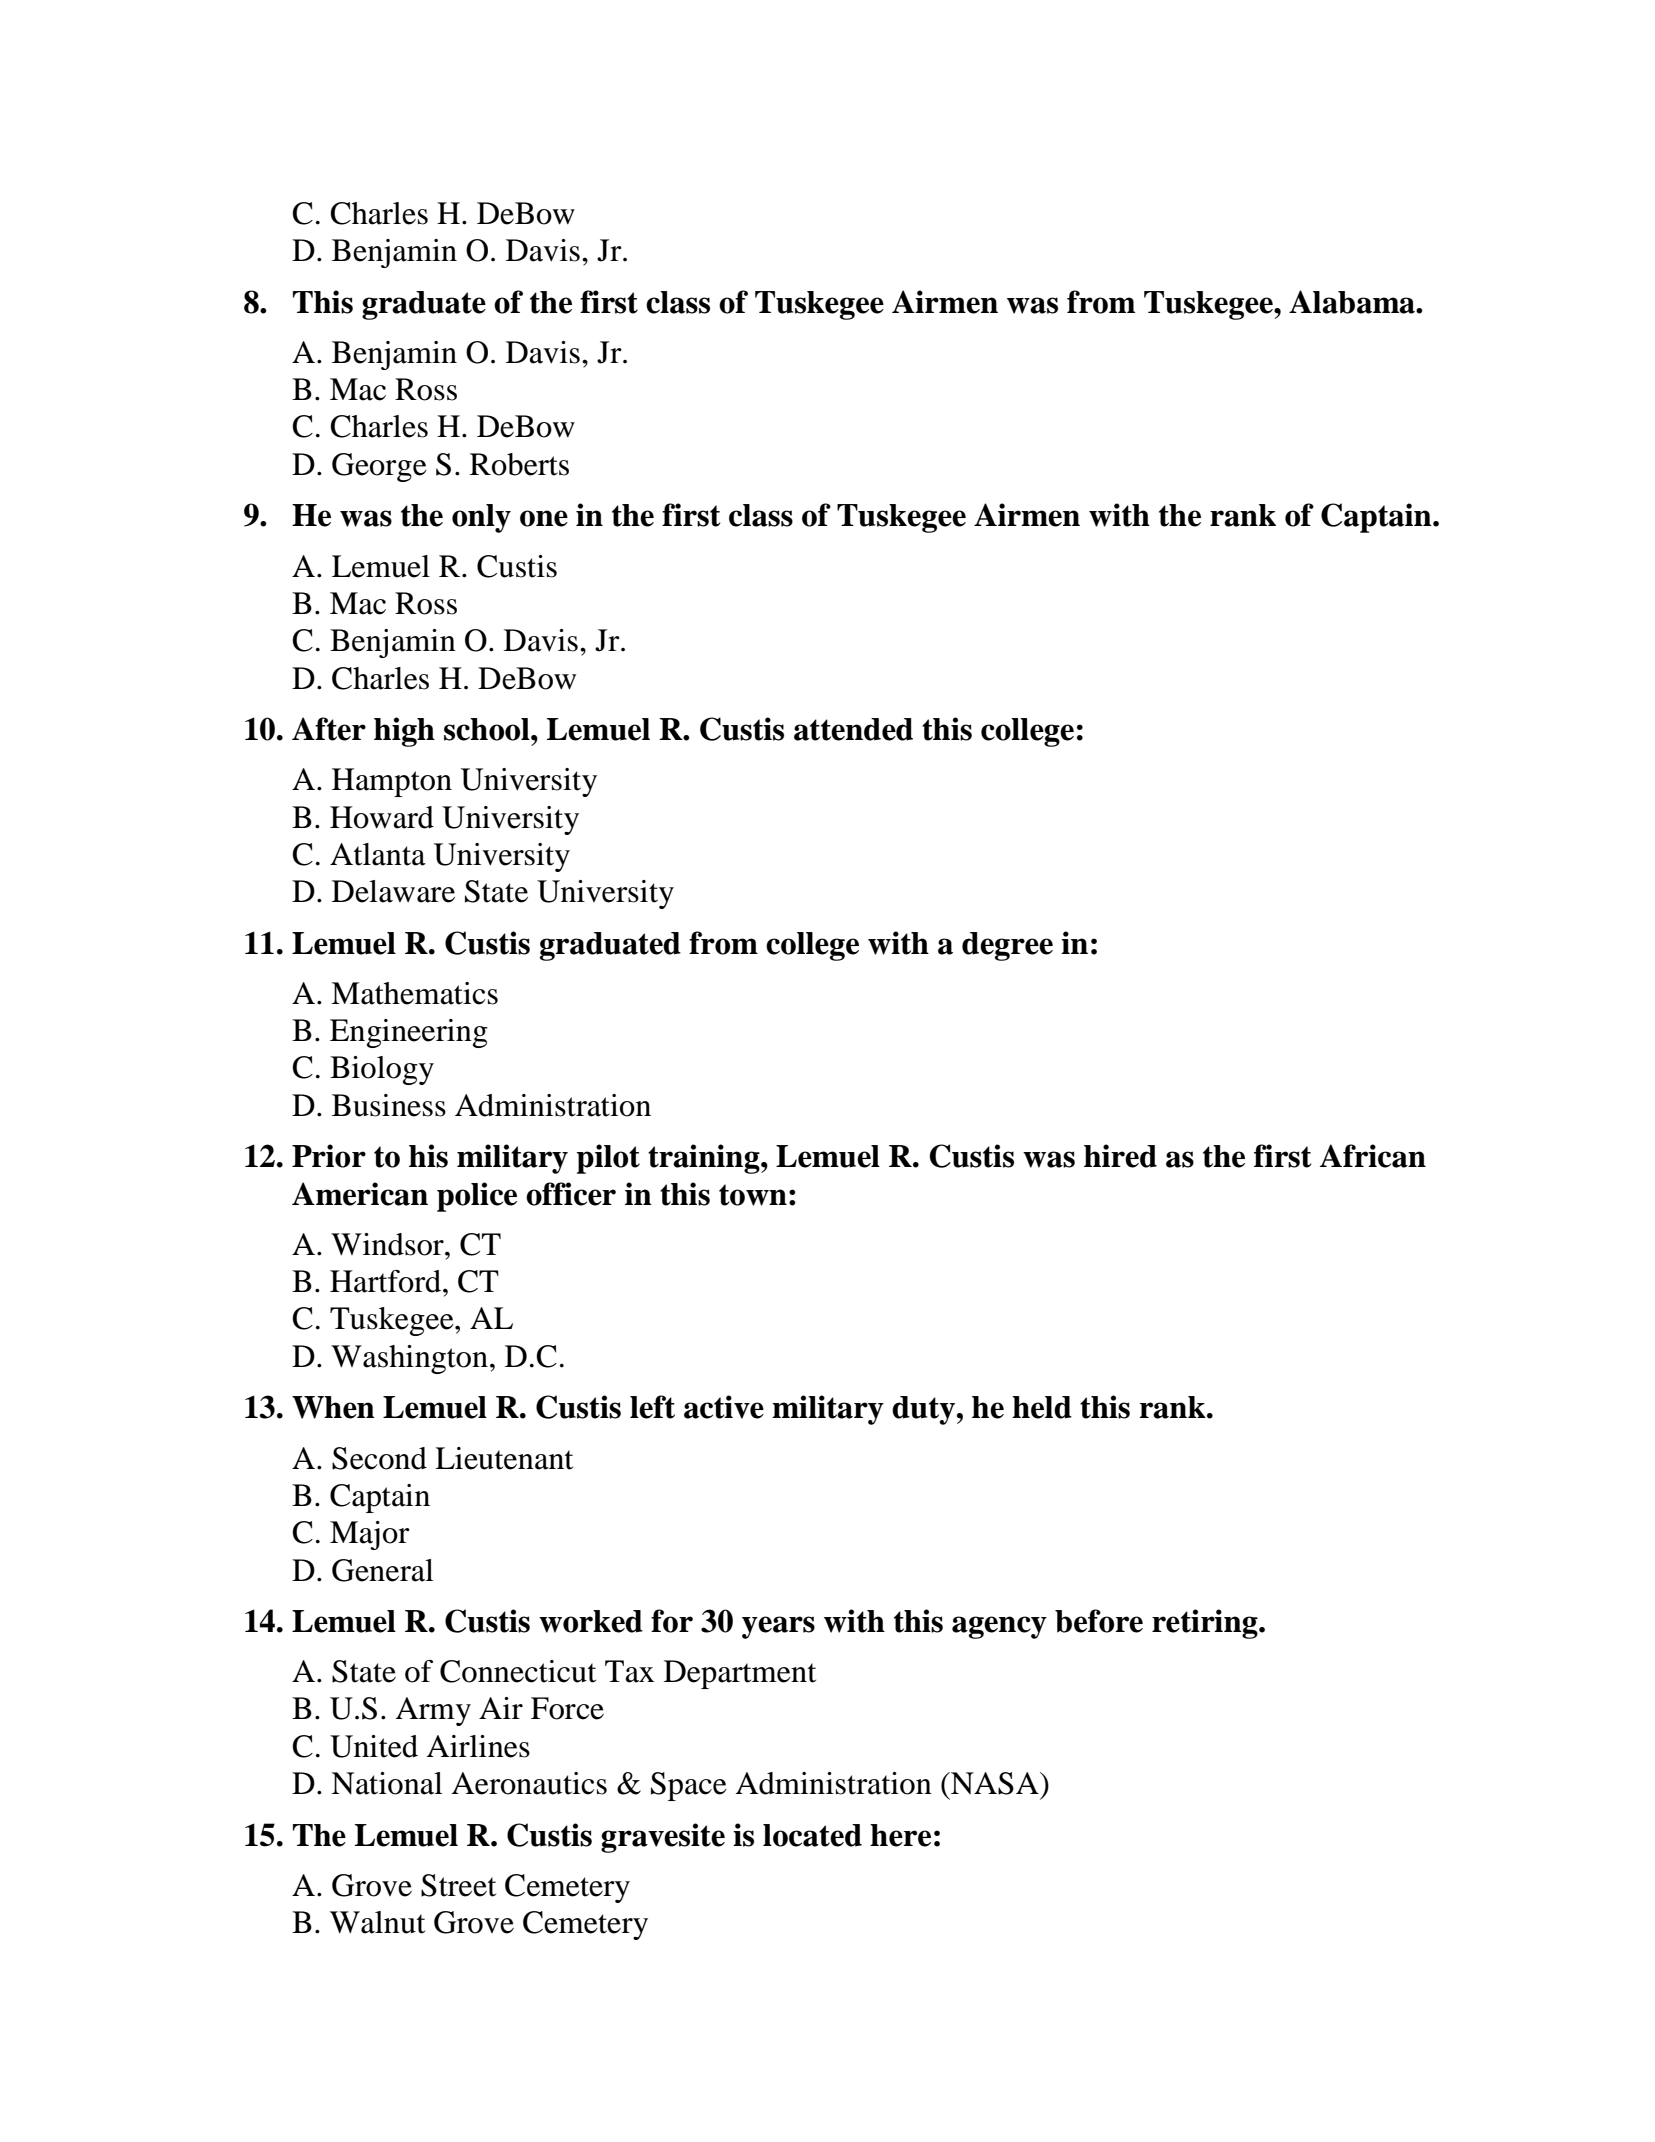 This screenshot has width=1655, height=2142. I want to click on Washington, so click(409, 1359).
